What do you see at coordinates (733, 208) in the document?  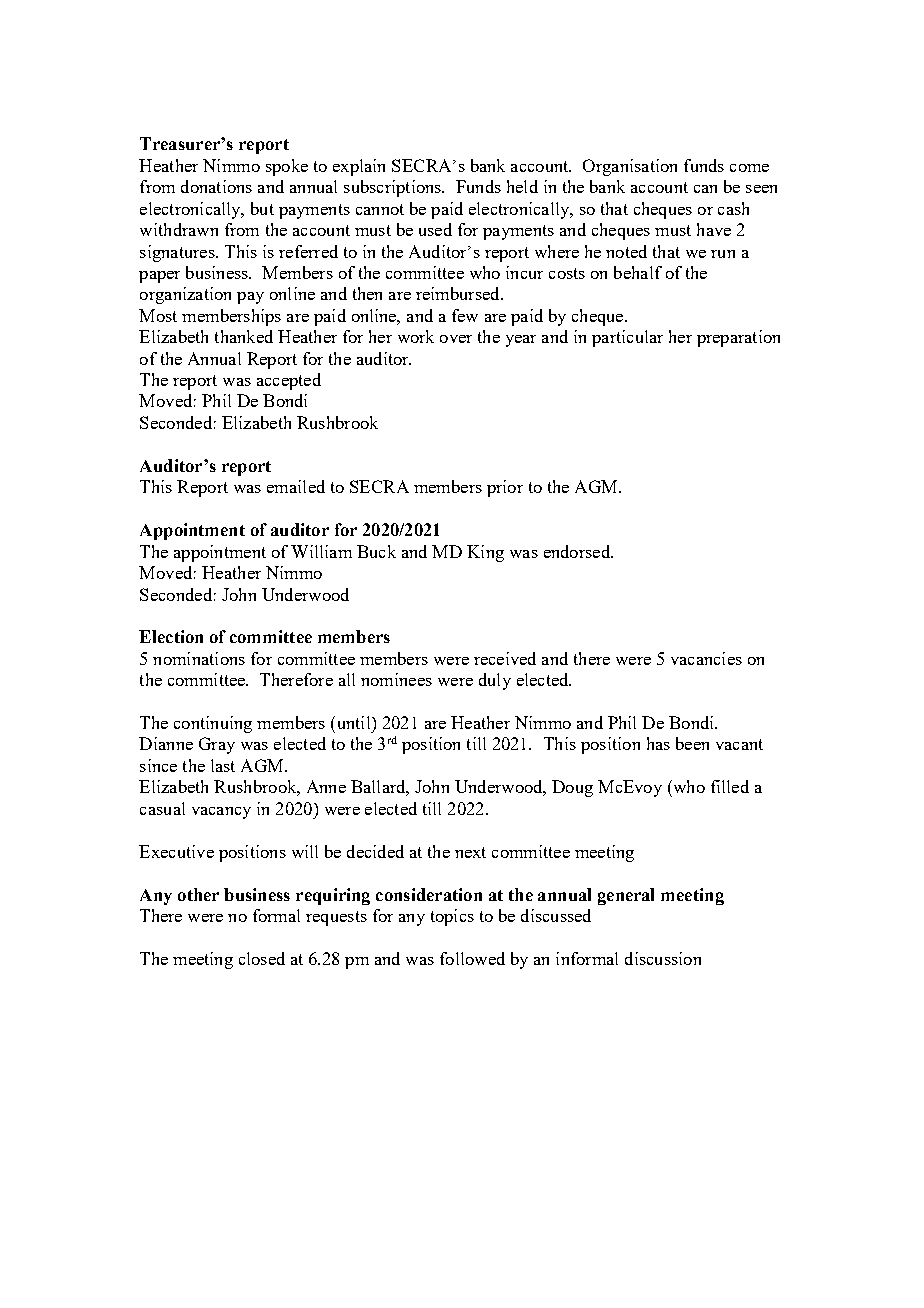 I see `cash` at bounding box center [733, 208].
